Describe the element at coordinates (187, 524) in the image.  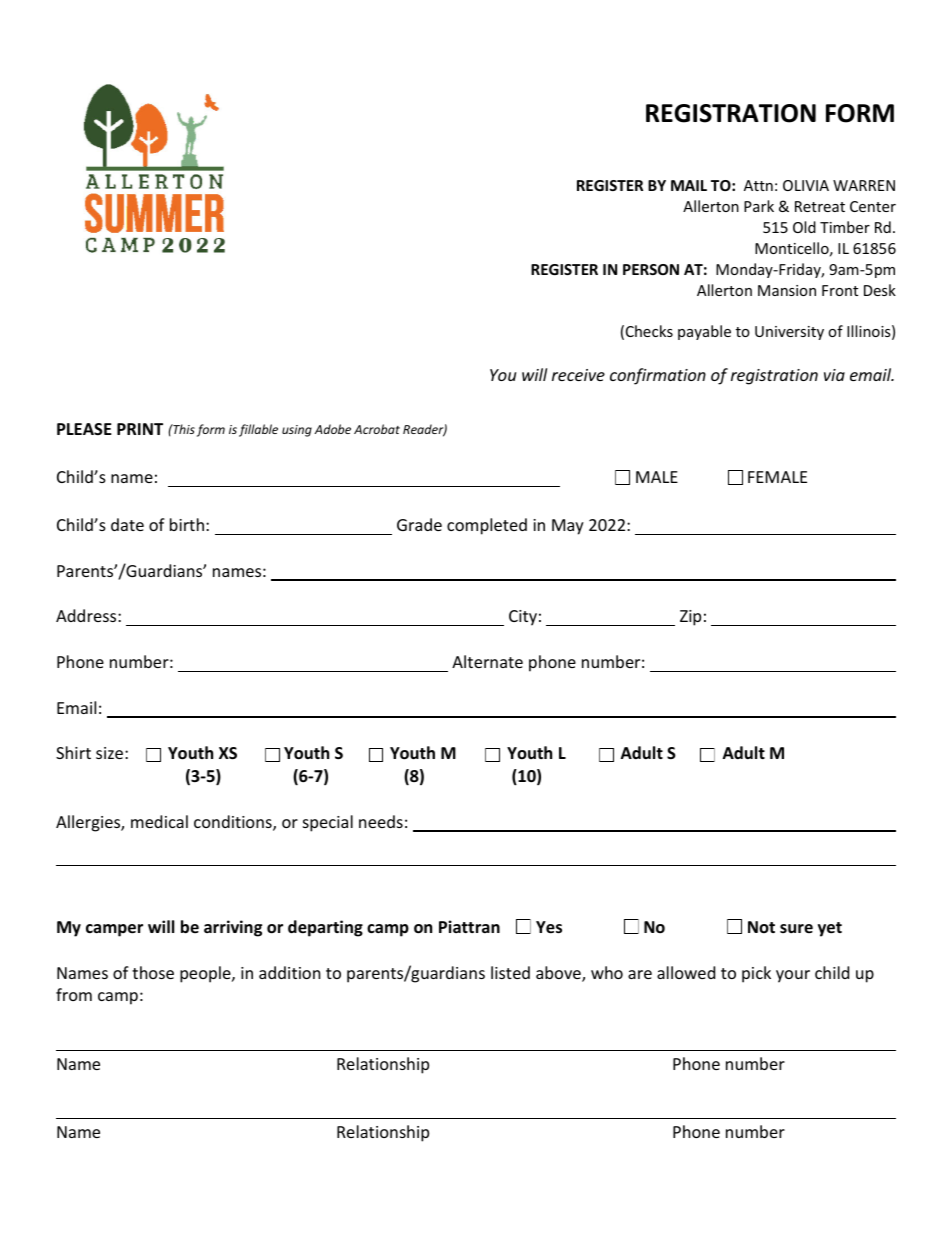
I see `birth` at that location.
